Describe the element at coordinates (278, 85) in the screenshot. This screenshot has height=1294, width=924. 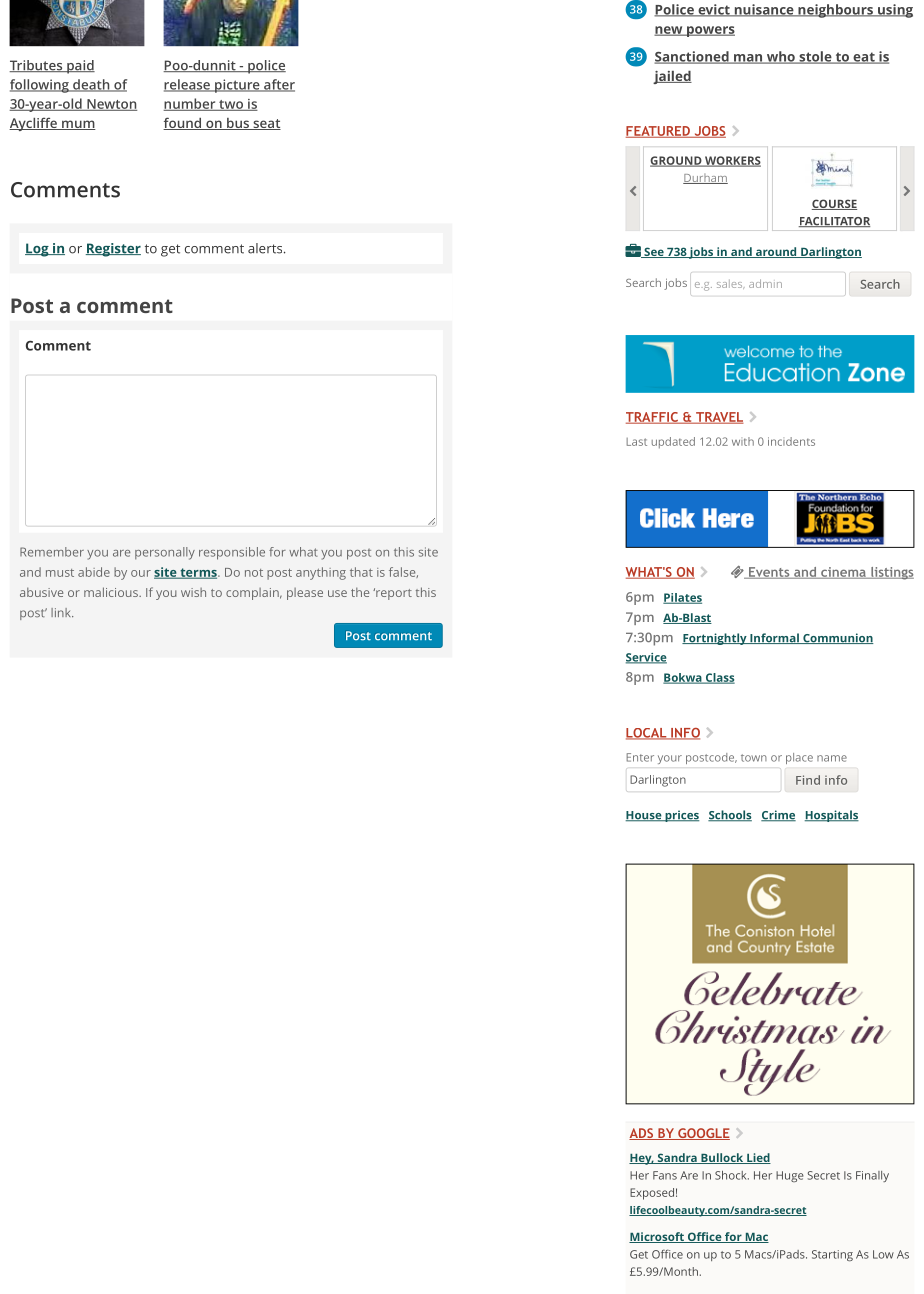
I see `after` at that location.
